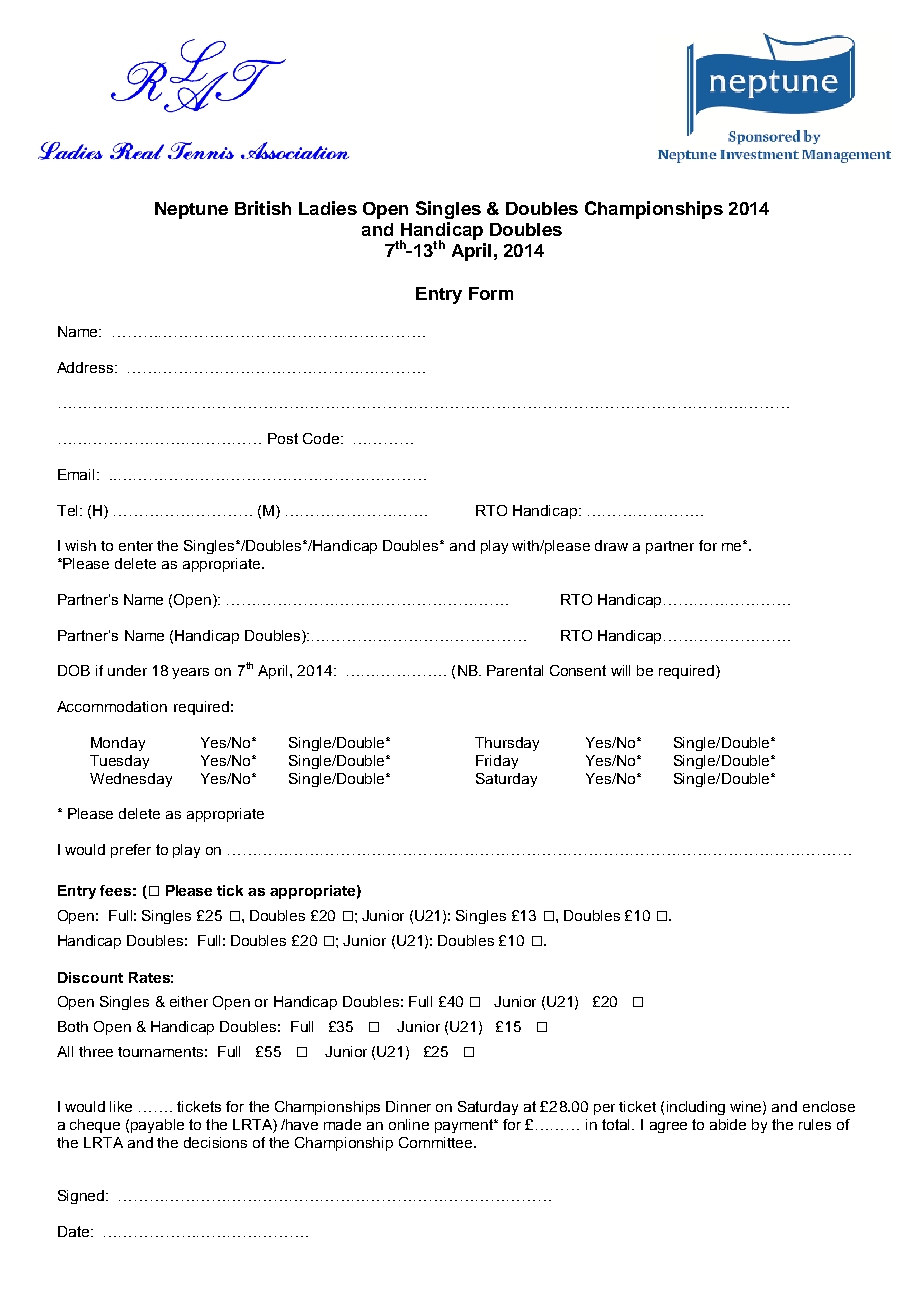 The height and width of the screenshot is (1307, 924). What do you see at coordinates (82, 1197) in the screenshot?
I see `Signed` at bounding box center [82, 1197].
